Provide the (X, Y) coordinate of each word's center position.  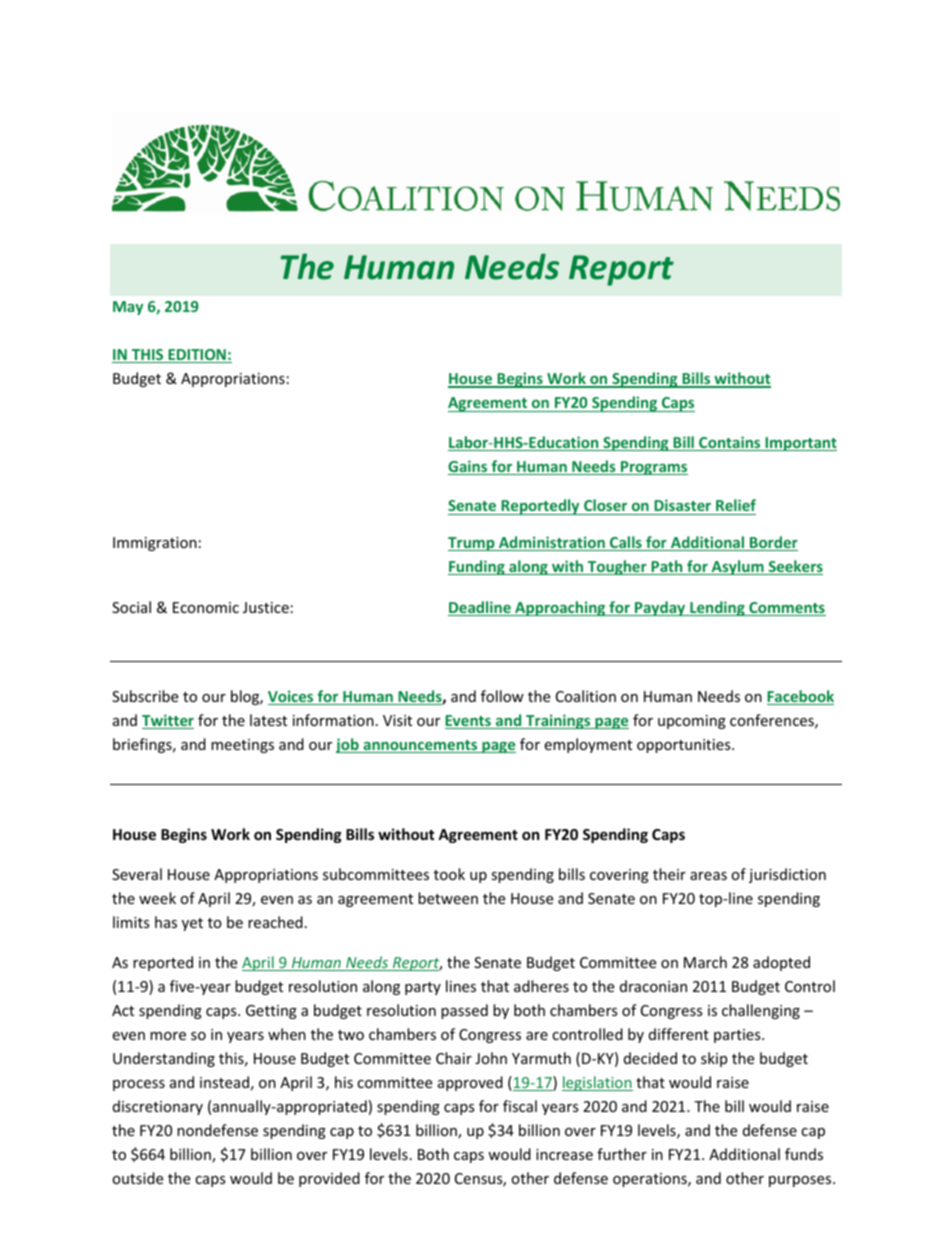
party (423, 988)
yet (192, 924)
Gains (469, 467)
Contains (730, 443)
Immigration (155, 544)
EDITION (197, 356)
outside (137, 1178)
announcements (420, 746)
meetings (242, 746)
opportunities (685, 746)
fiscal (520, 1106)
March (705, 962)
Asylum (737, 567)
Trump (472, 544)
